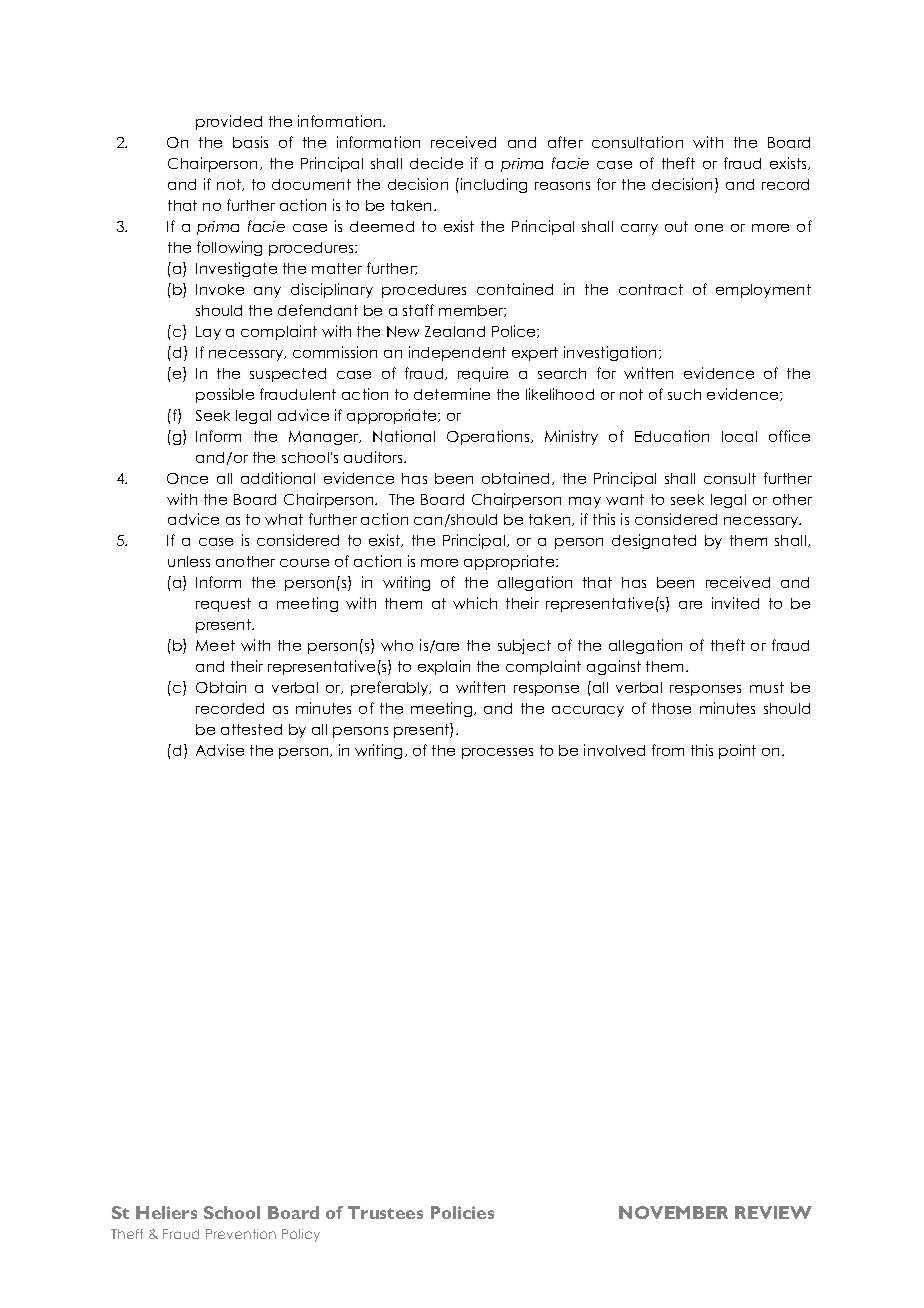 This screenshot has width=924, height=1308. Describe the element at coordinates (735, 603) in the screenshot. I see `invited` at that location.
